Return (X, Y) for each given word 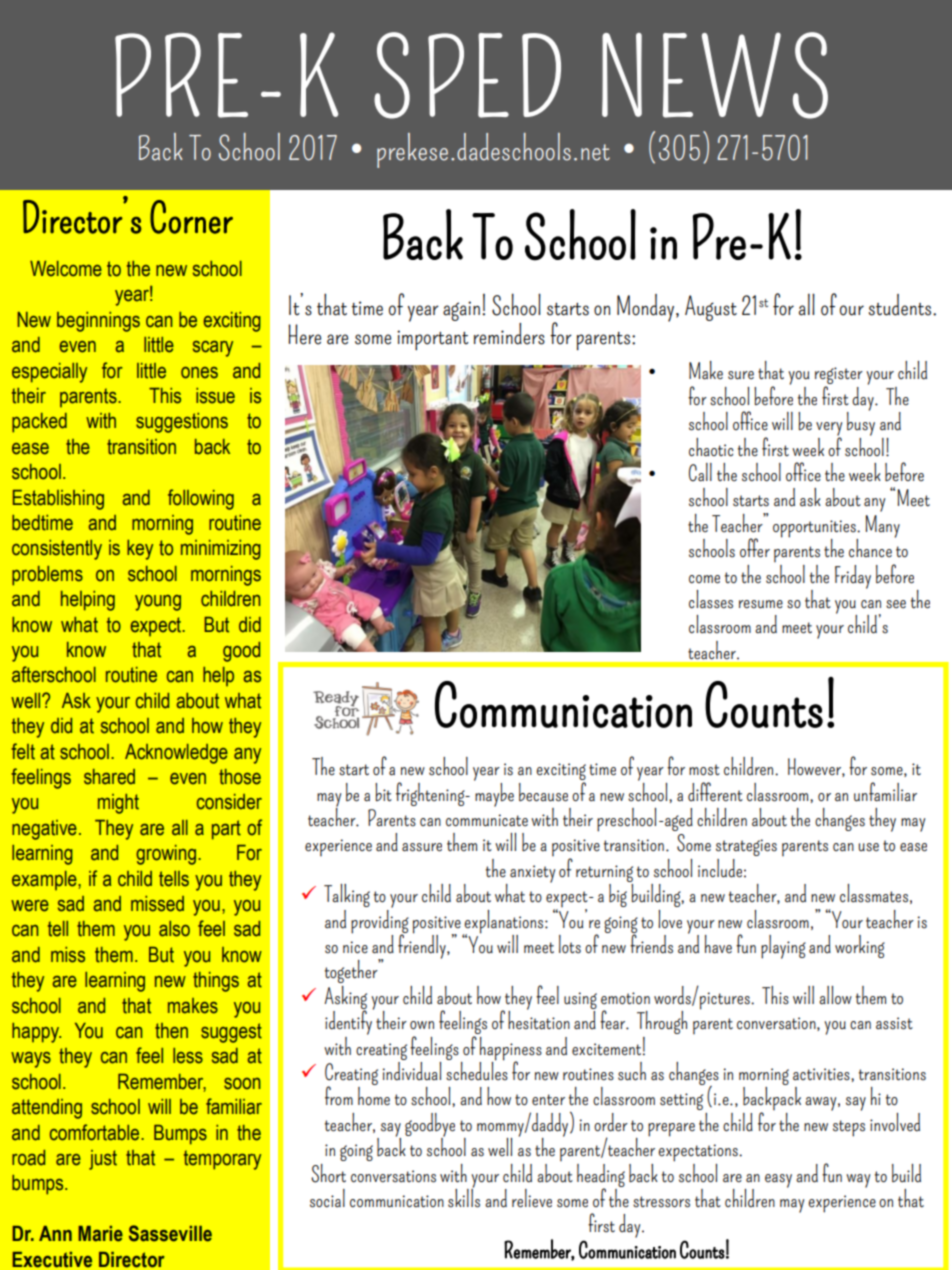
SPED (467, 75)
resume (761, 604)
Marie (100, 1234)
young (158, 603)
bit (383, 792)
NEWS (715, 75)
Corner (191, 217)
